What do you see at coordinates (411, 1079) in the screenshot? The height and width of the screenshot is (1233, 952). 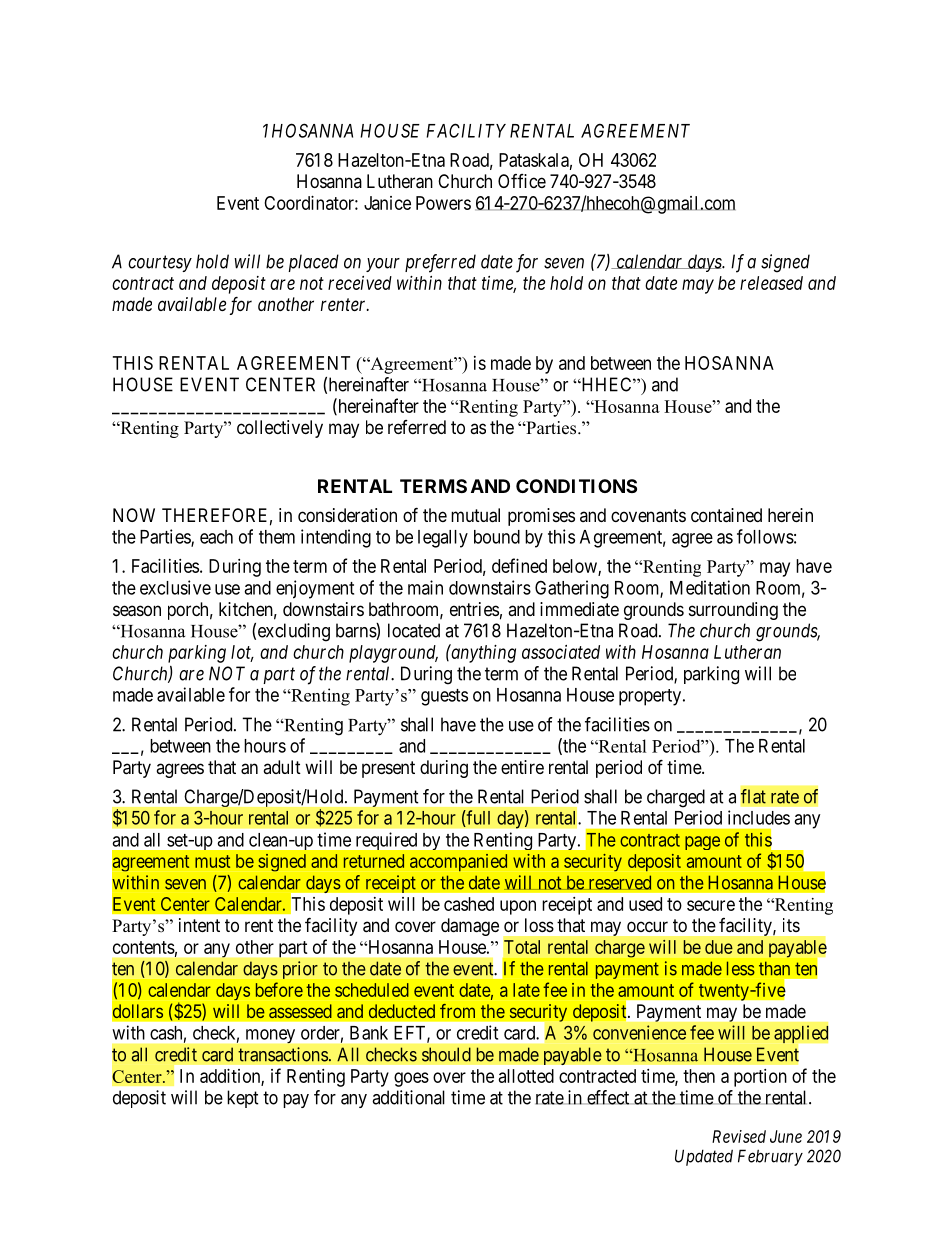 I see `goes` at bounding box center [411, 1079].
